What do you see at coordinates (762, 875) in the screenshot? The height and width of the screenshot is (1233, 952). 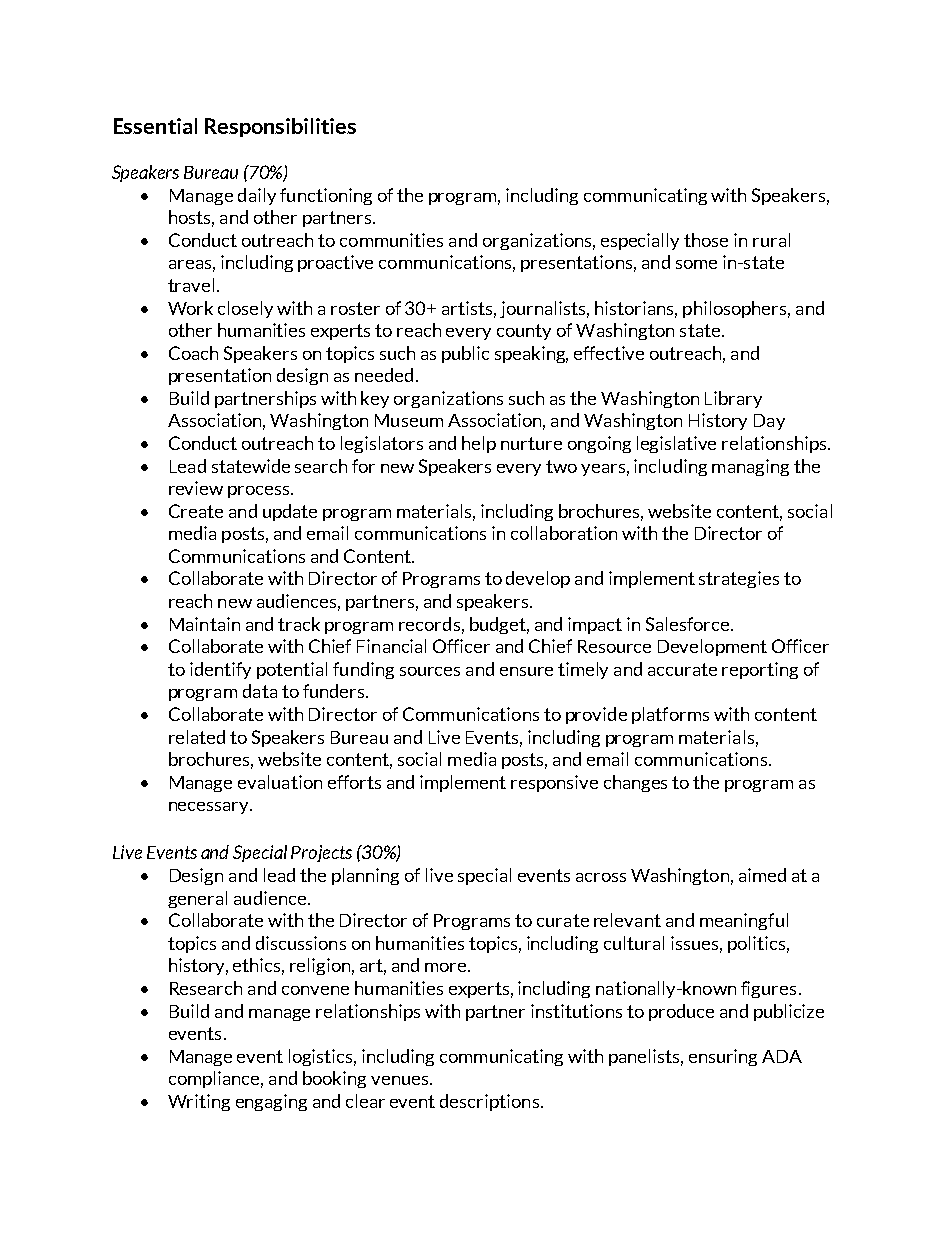 I see `aimed` at bounding box center [762, 875].
